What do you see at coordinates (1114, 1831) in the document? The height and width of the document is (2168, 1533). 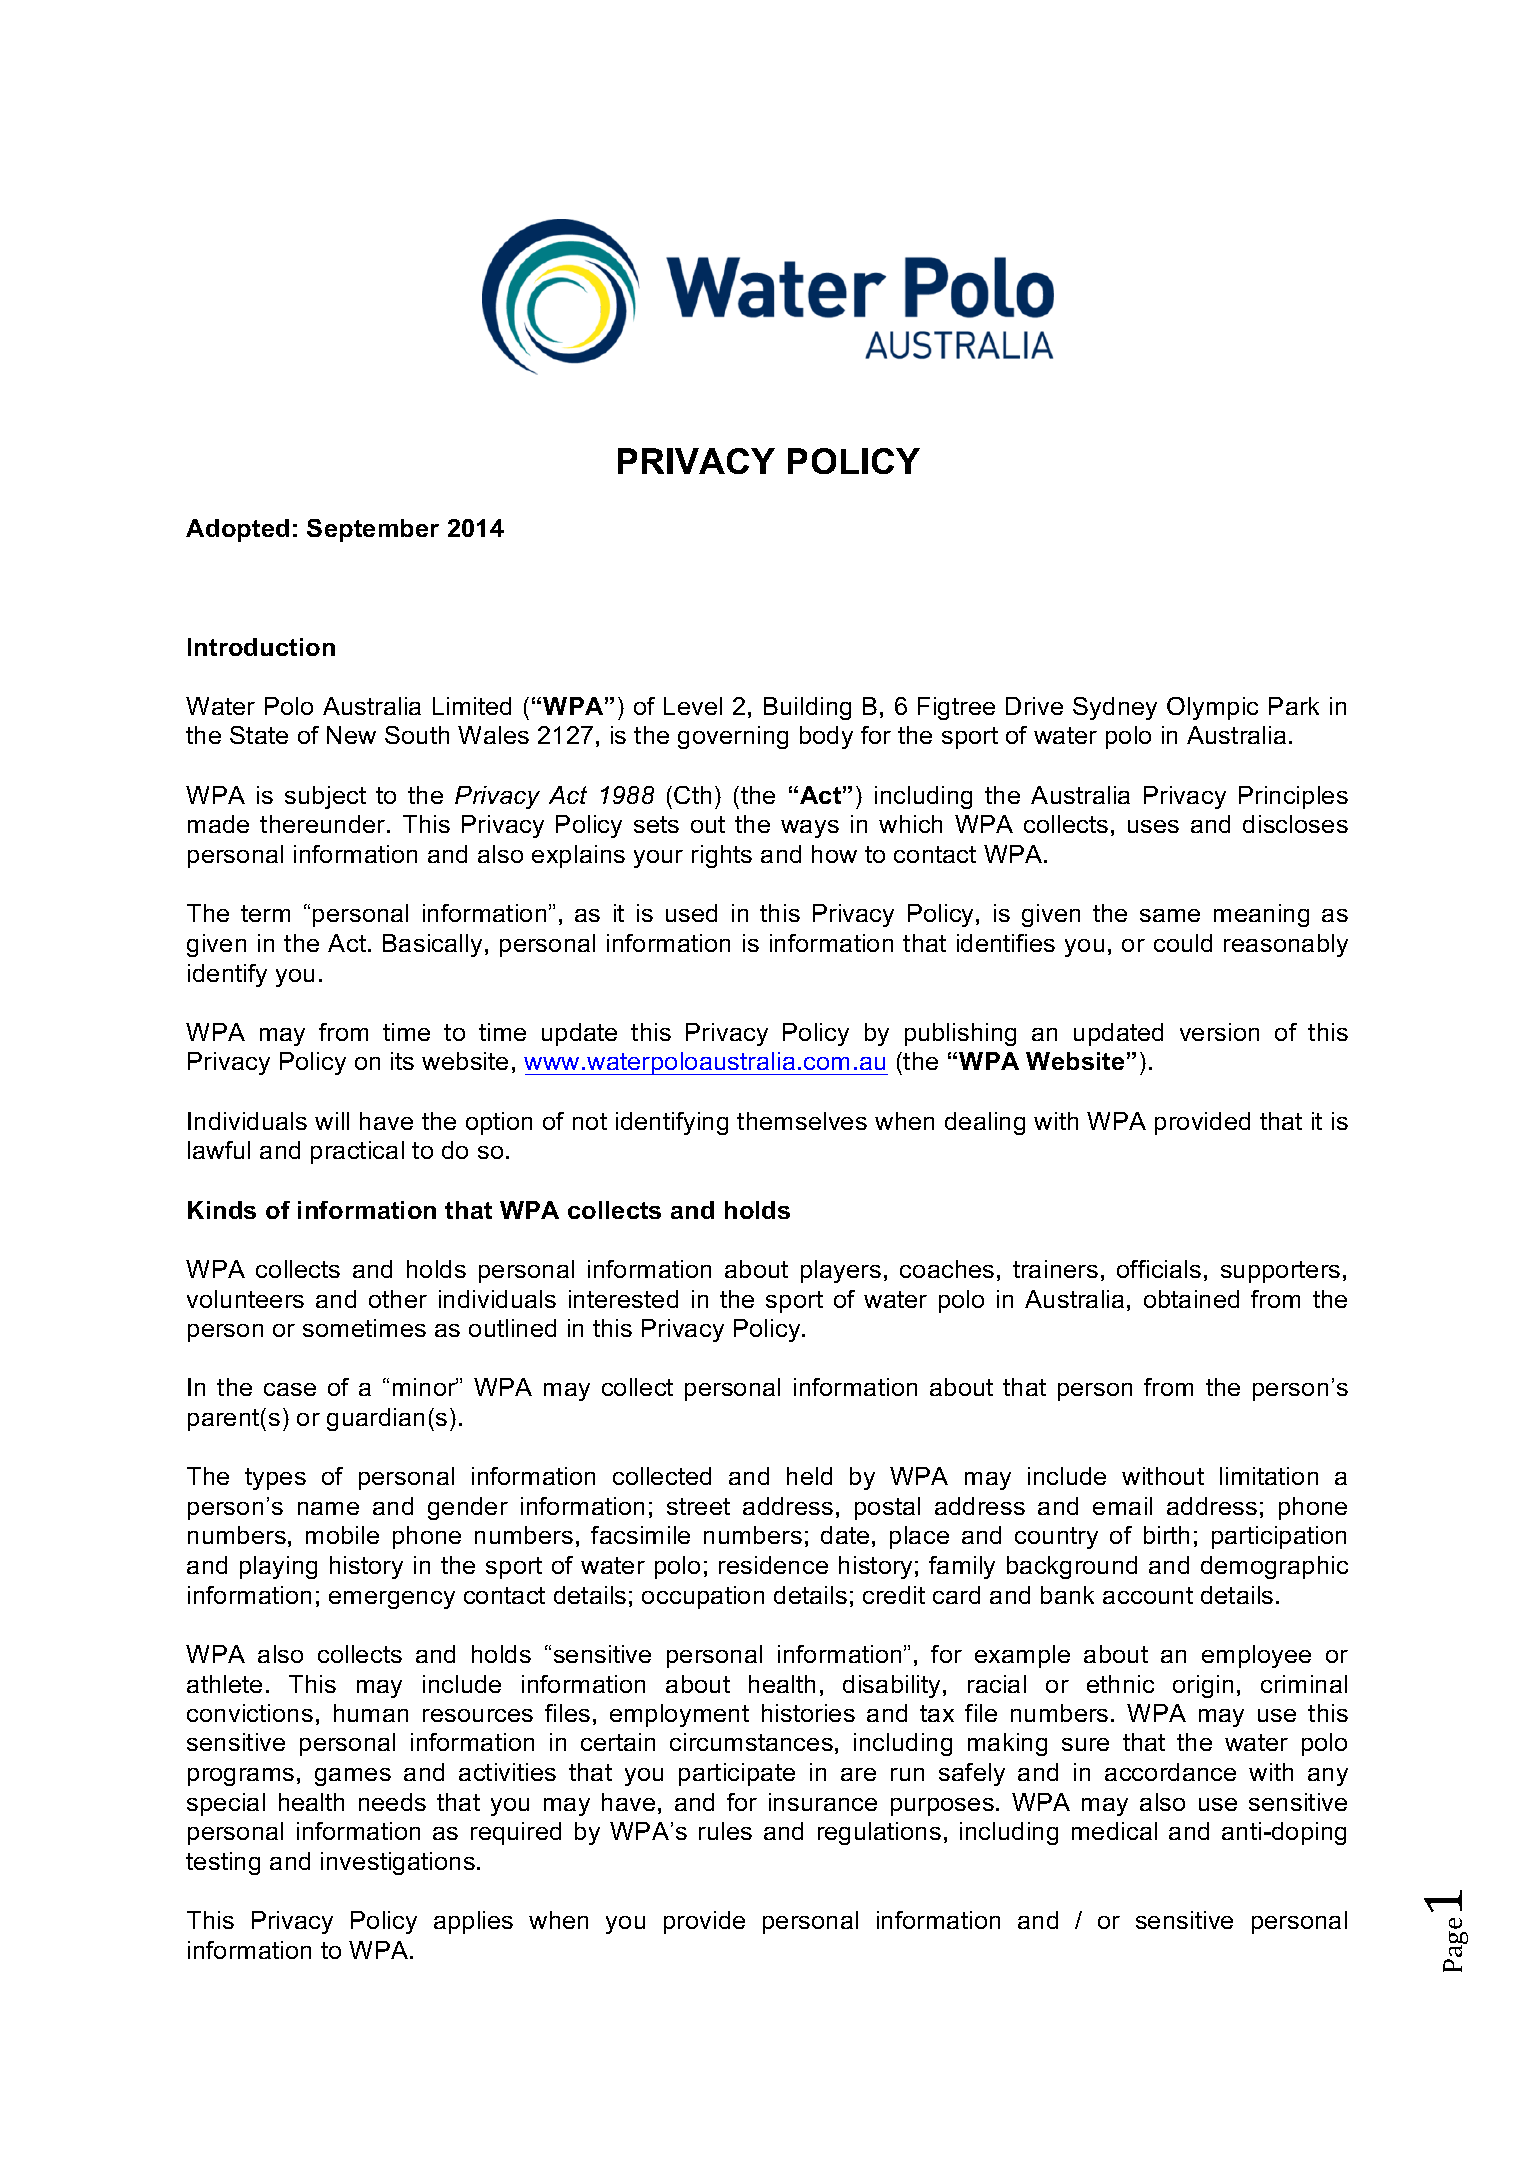 I see `medical` at bounding box center [1114, 1831].
